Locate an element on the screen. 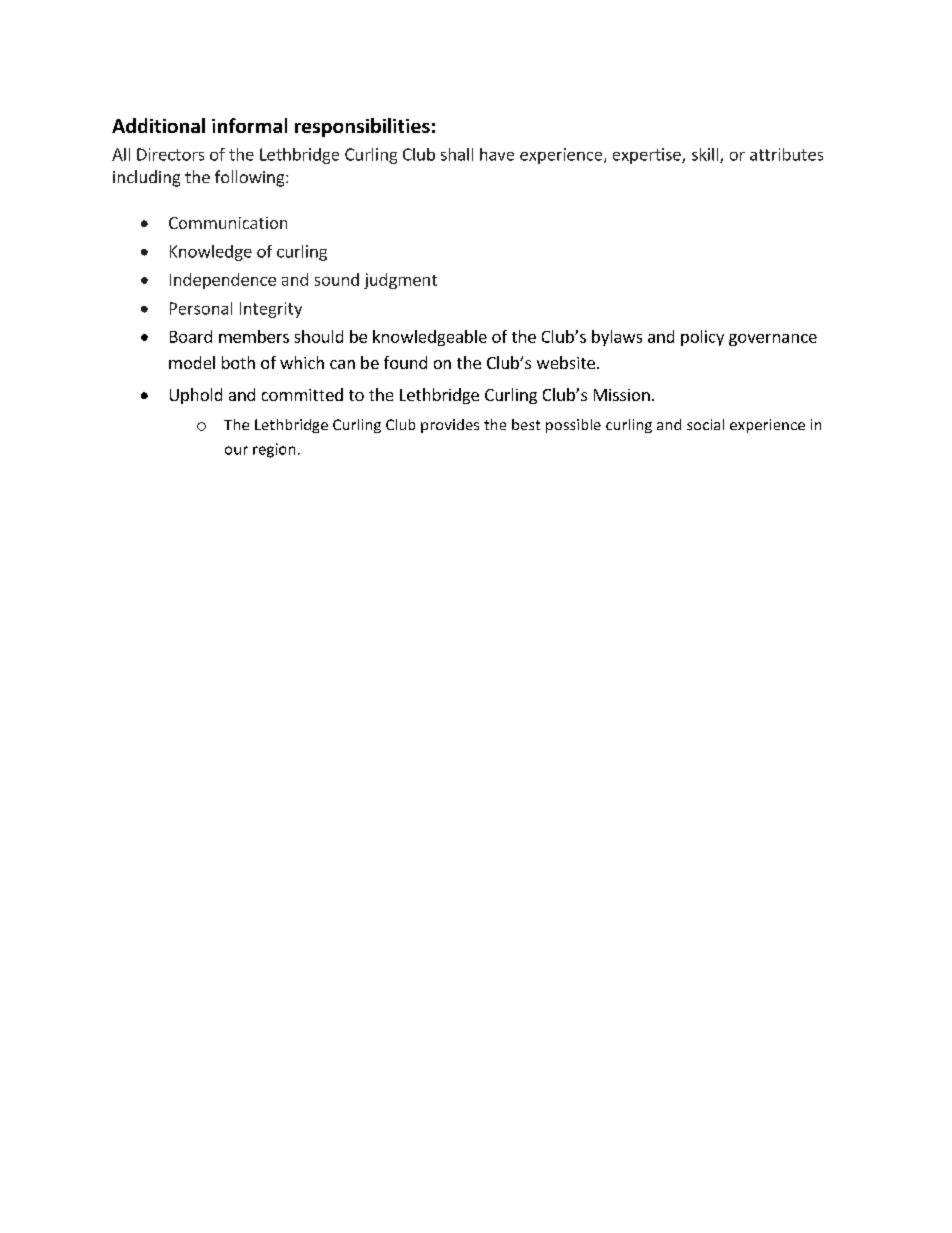  expertise is located at coordinates (648, 156).
